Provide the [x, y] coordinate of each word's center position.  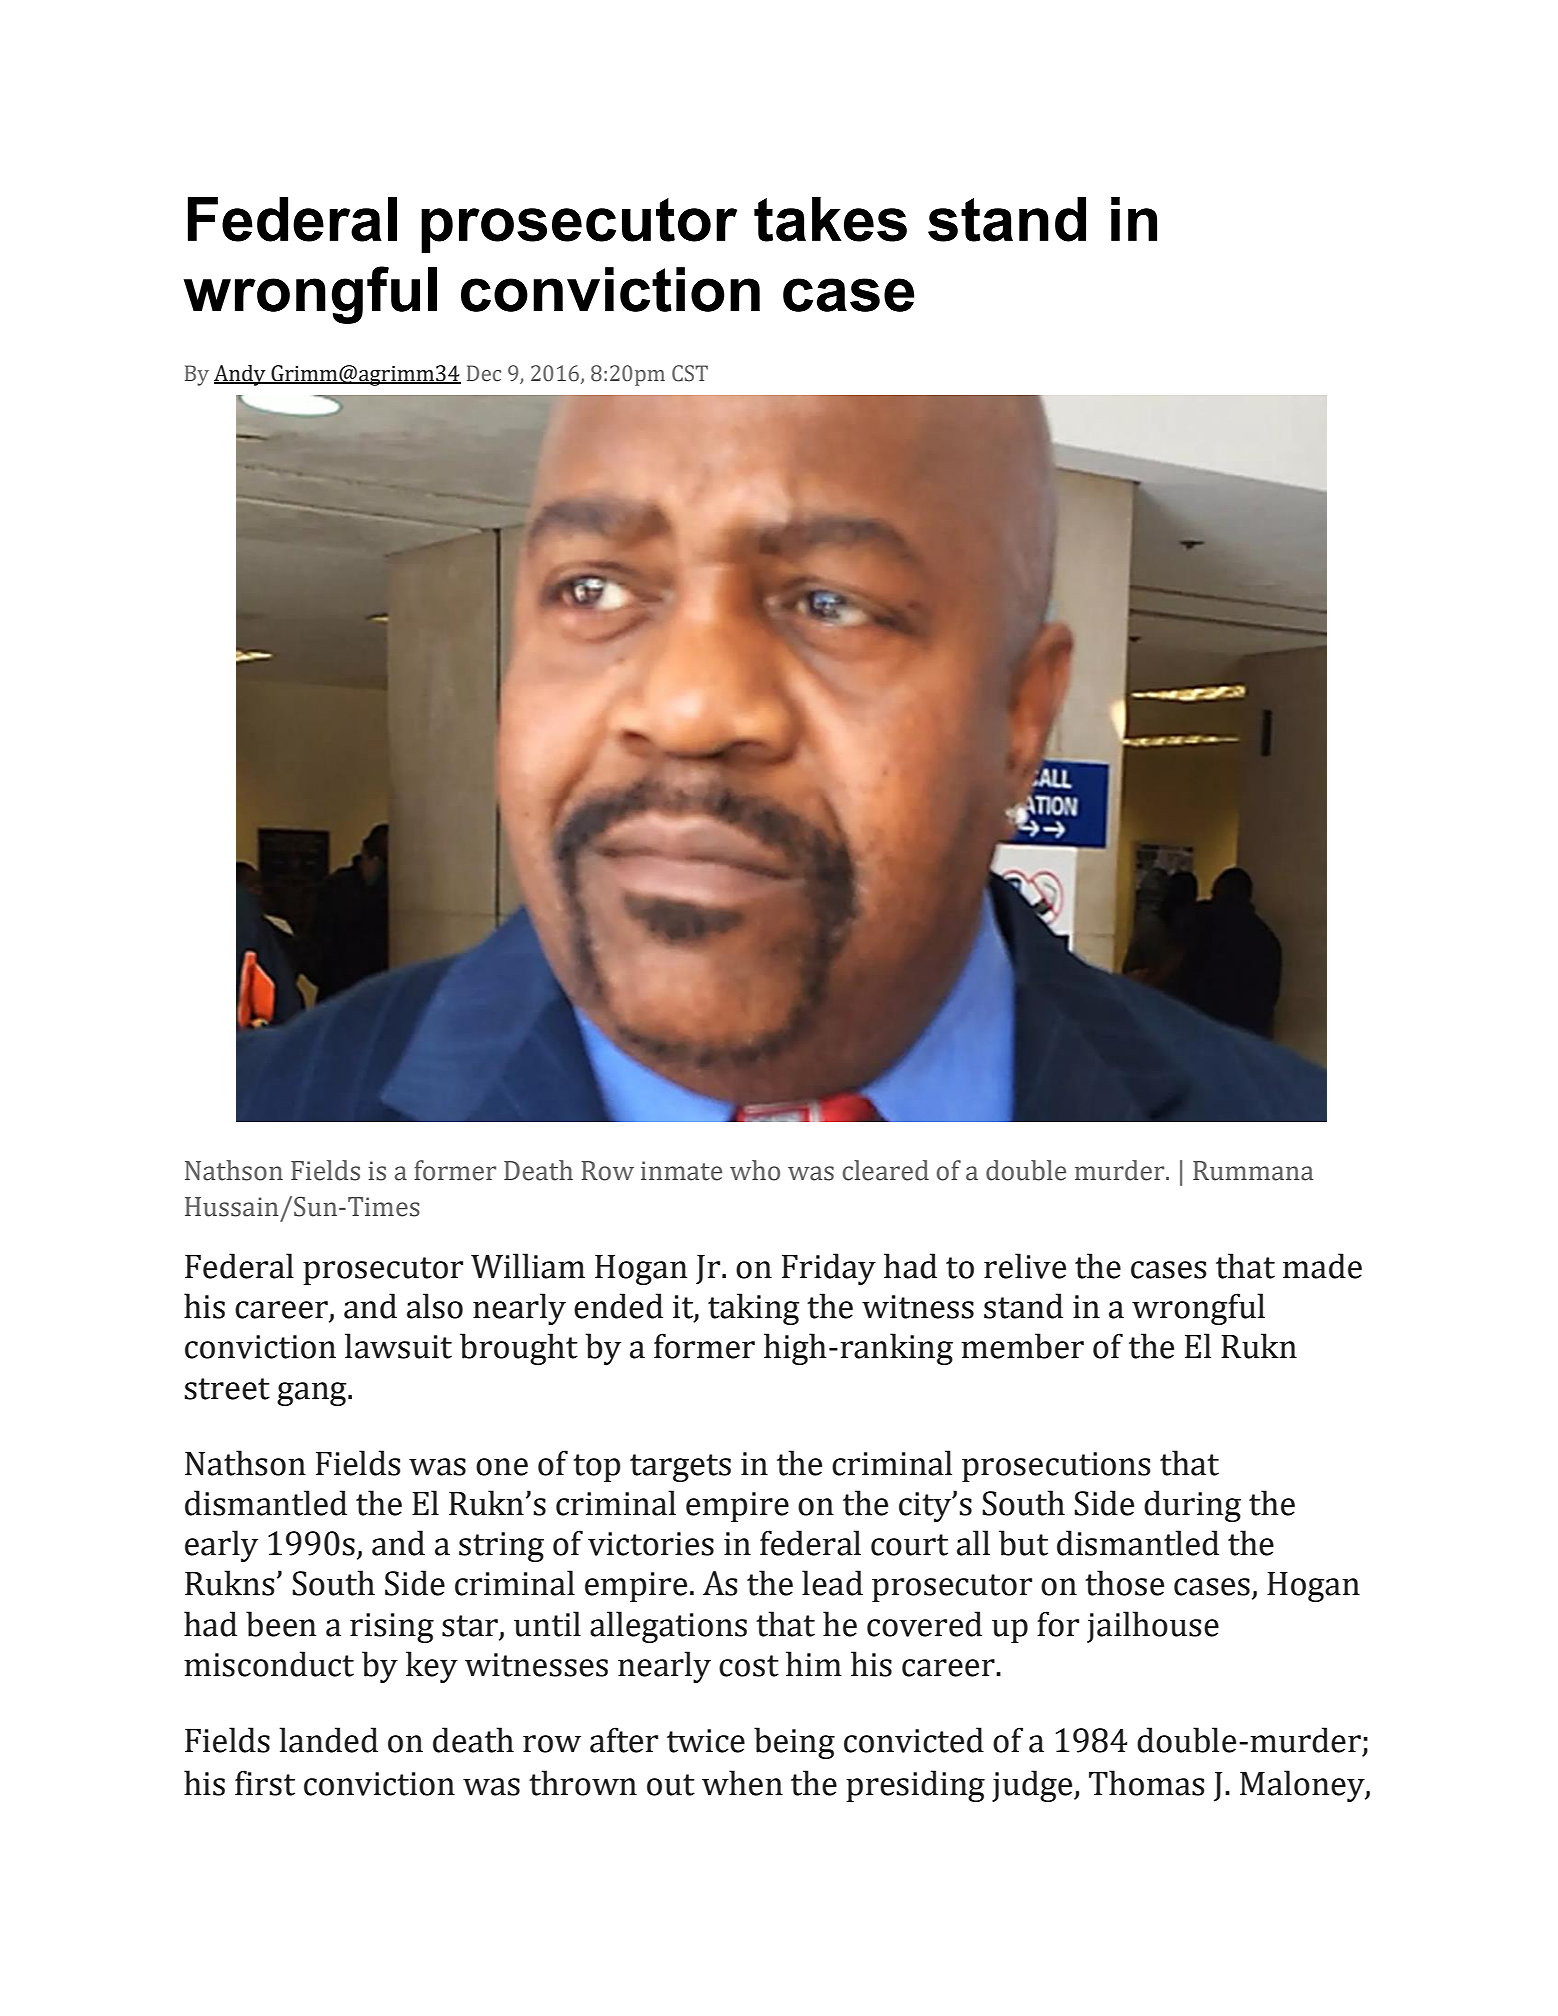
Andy [241, 375]
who [755, 1170]
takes [830, 219]
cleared [886, 1170]
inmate [681, 1171]
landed [328, 1740]
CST [690, 373]
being [794, 1743]
